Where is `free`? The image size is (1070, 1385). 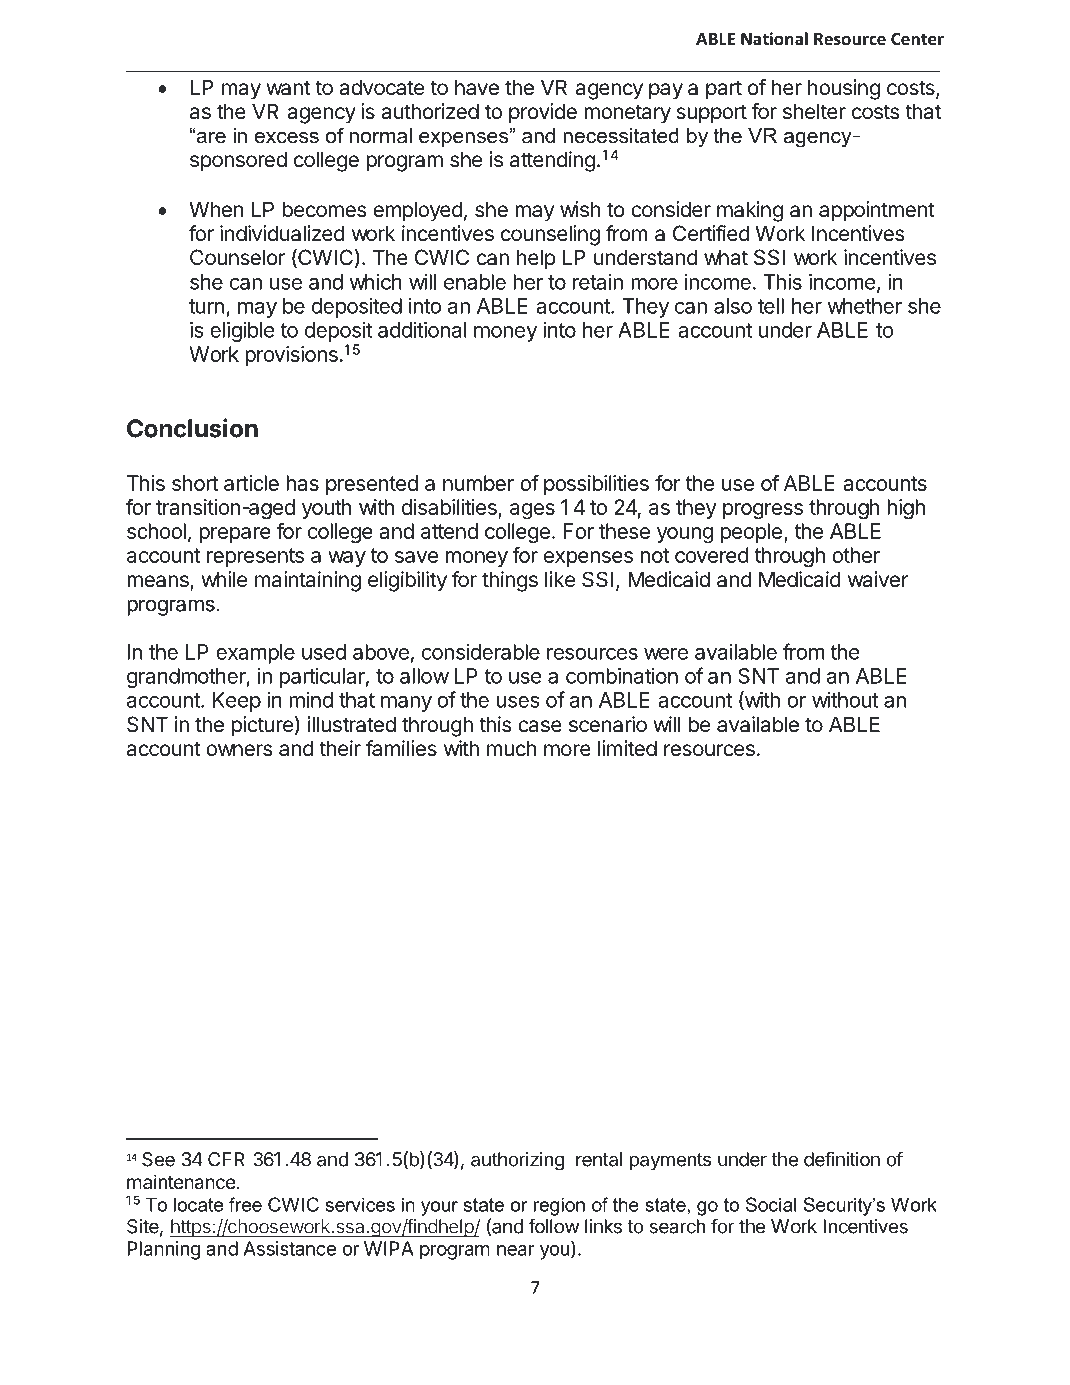 free is located at coordinates (245, 1204).
